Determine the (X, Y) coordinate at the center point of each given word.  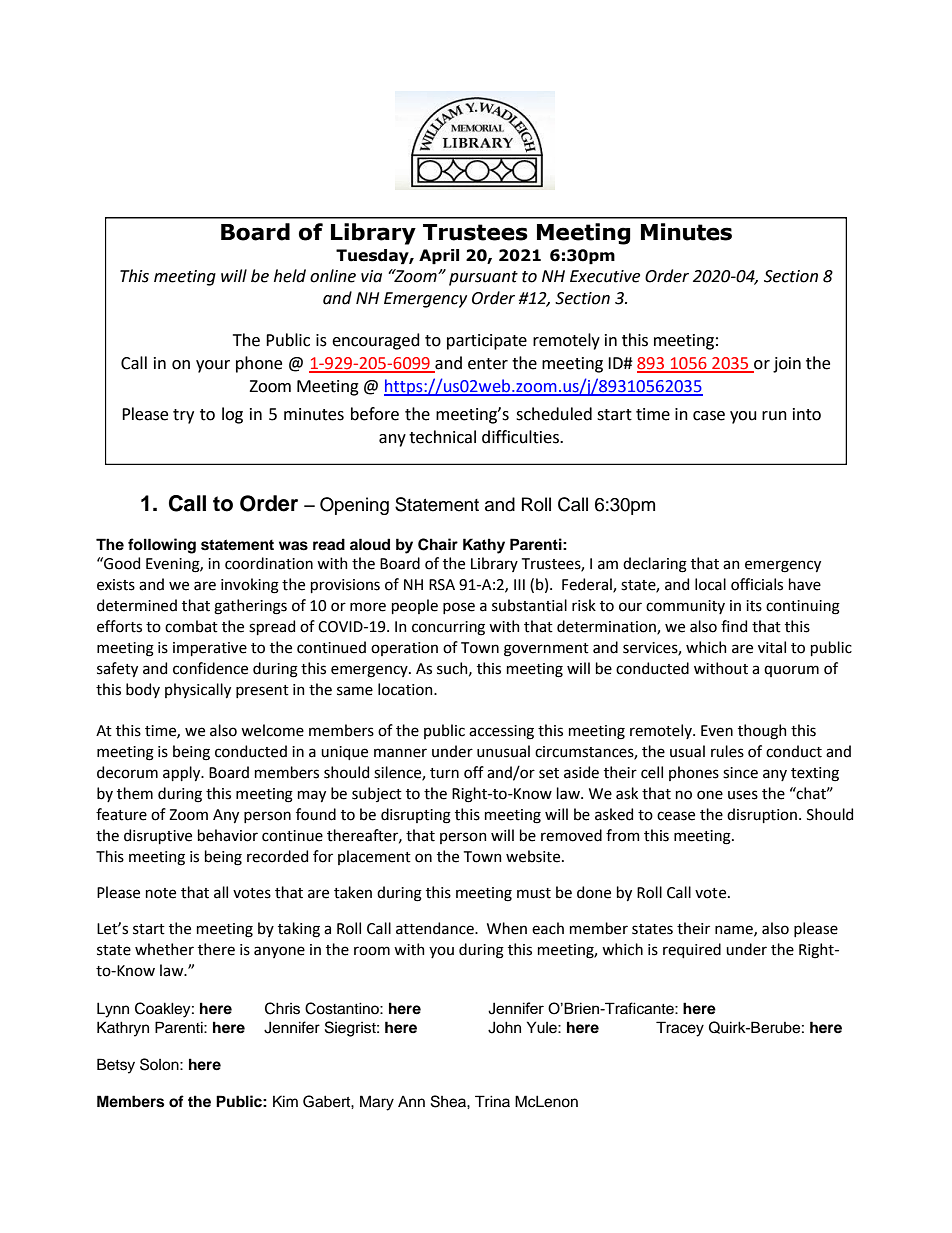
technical (442, 437)
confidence (210, 668)
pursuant (483, 278)
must (534, 893)
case (709, 416)
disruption (763, 815)
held (290, 276)
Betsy (116, 1066)
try (183, 416)
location (406, 689)
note (161, 893)
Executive (605, 276)
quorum (791, 671)
